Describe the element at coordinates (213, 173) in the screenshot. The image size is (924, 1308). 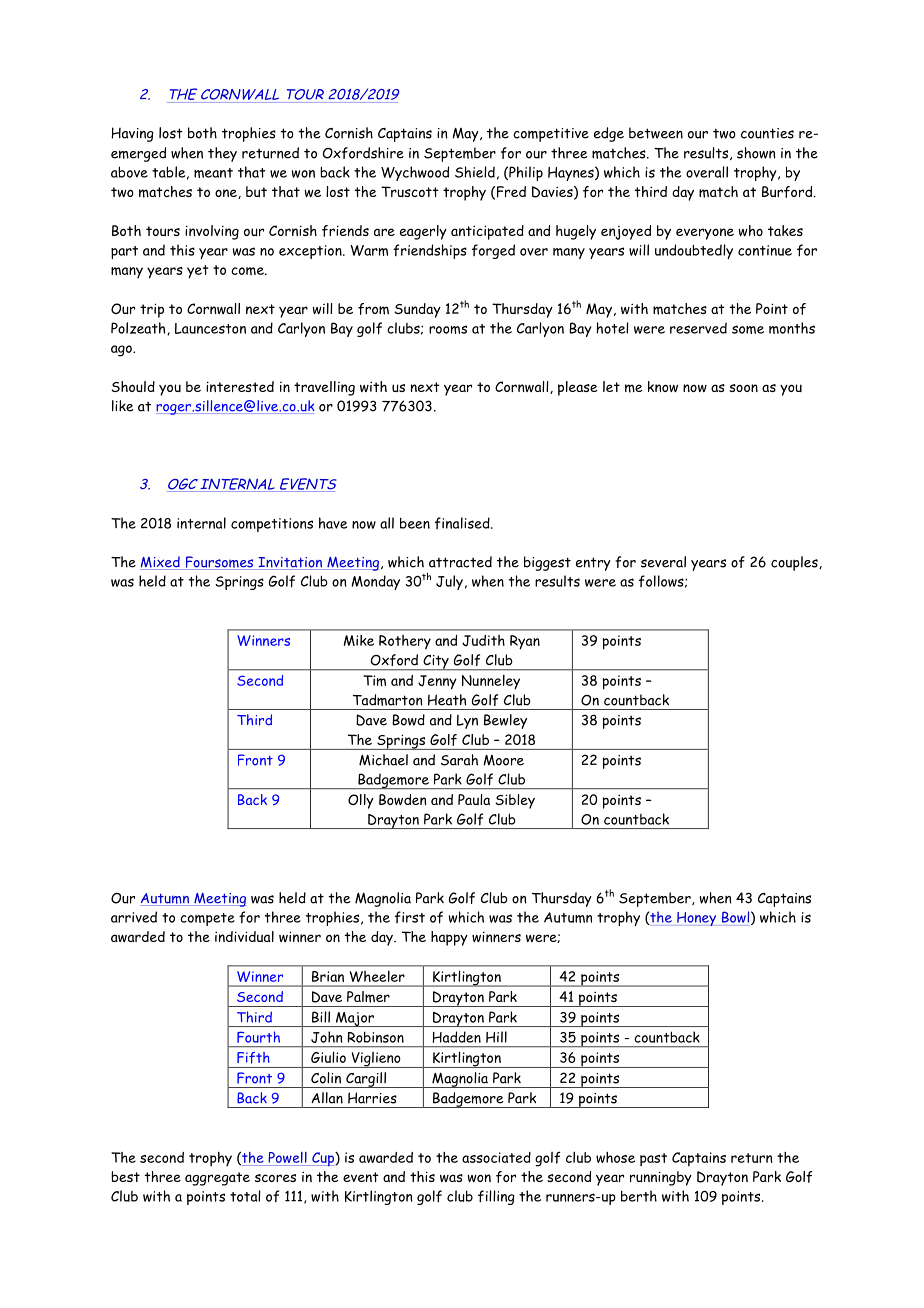
I see `meant` at that location.
